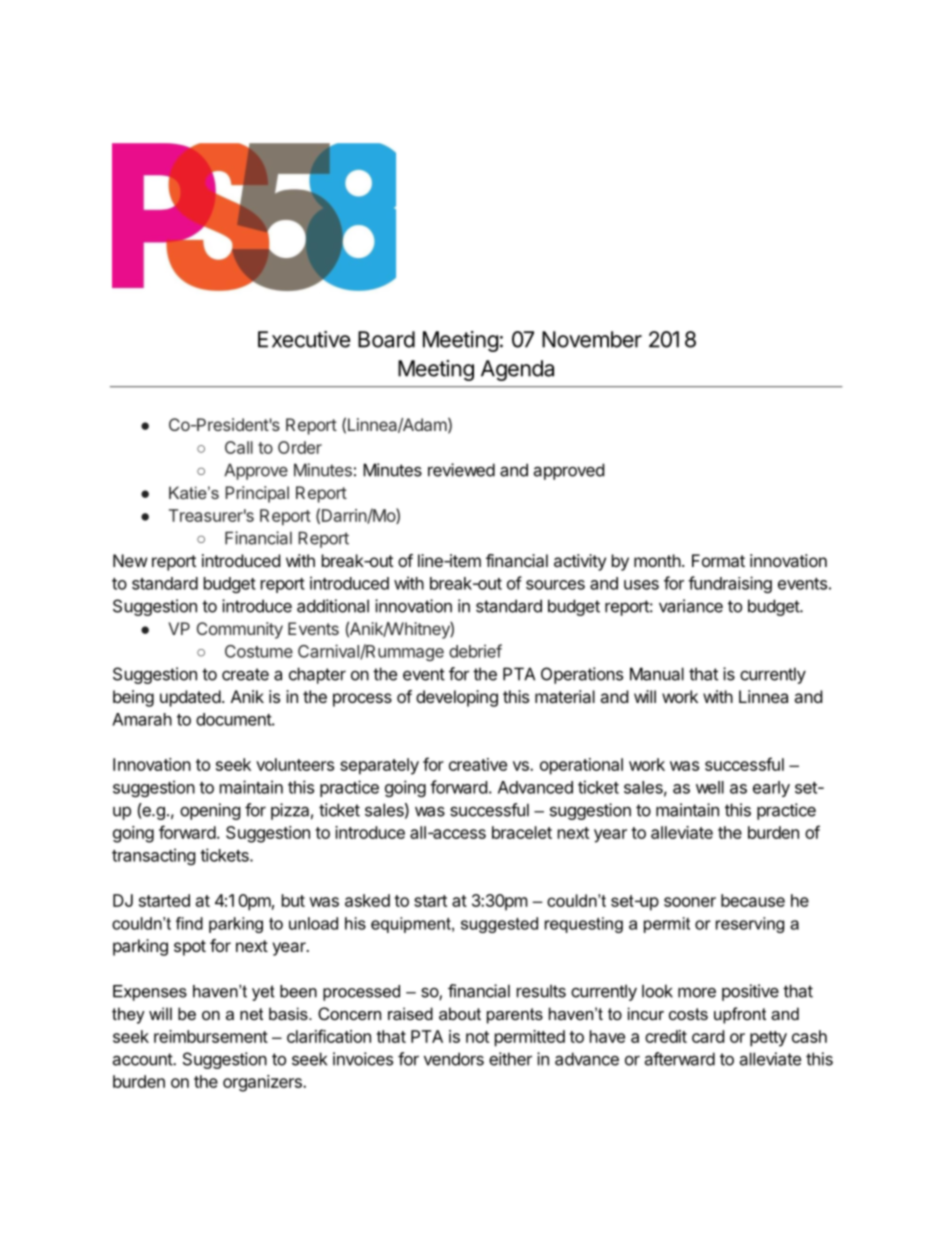  I want to click on sources, so click(555, 585).
